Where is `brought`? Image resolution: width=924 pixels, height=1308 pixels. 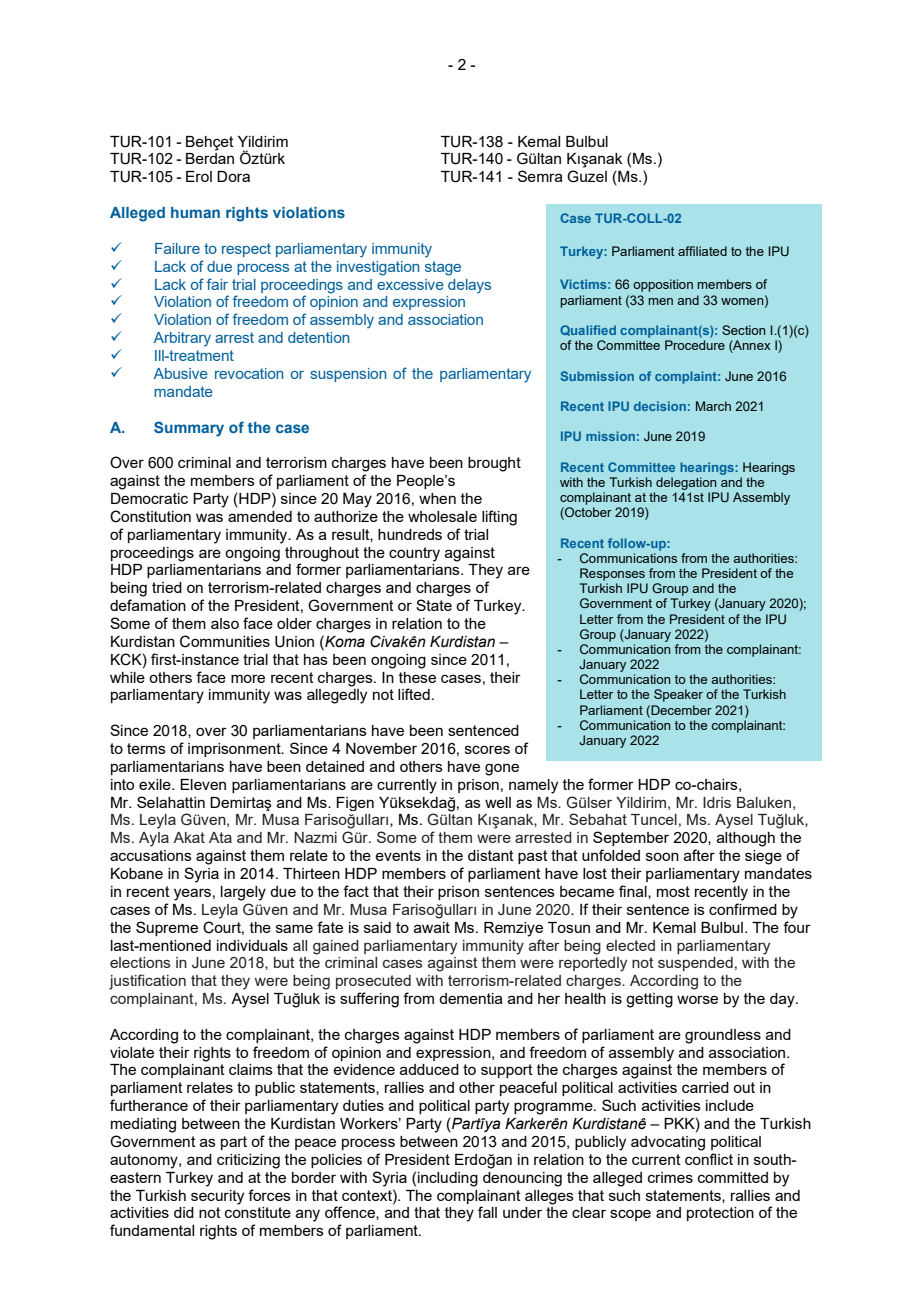
brought is located at coordinates (494, 464).
